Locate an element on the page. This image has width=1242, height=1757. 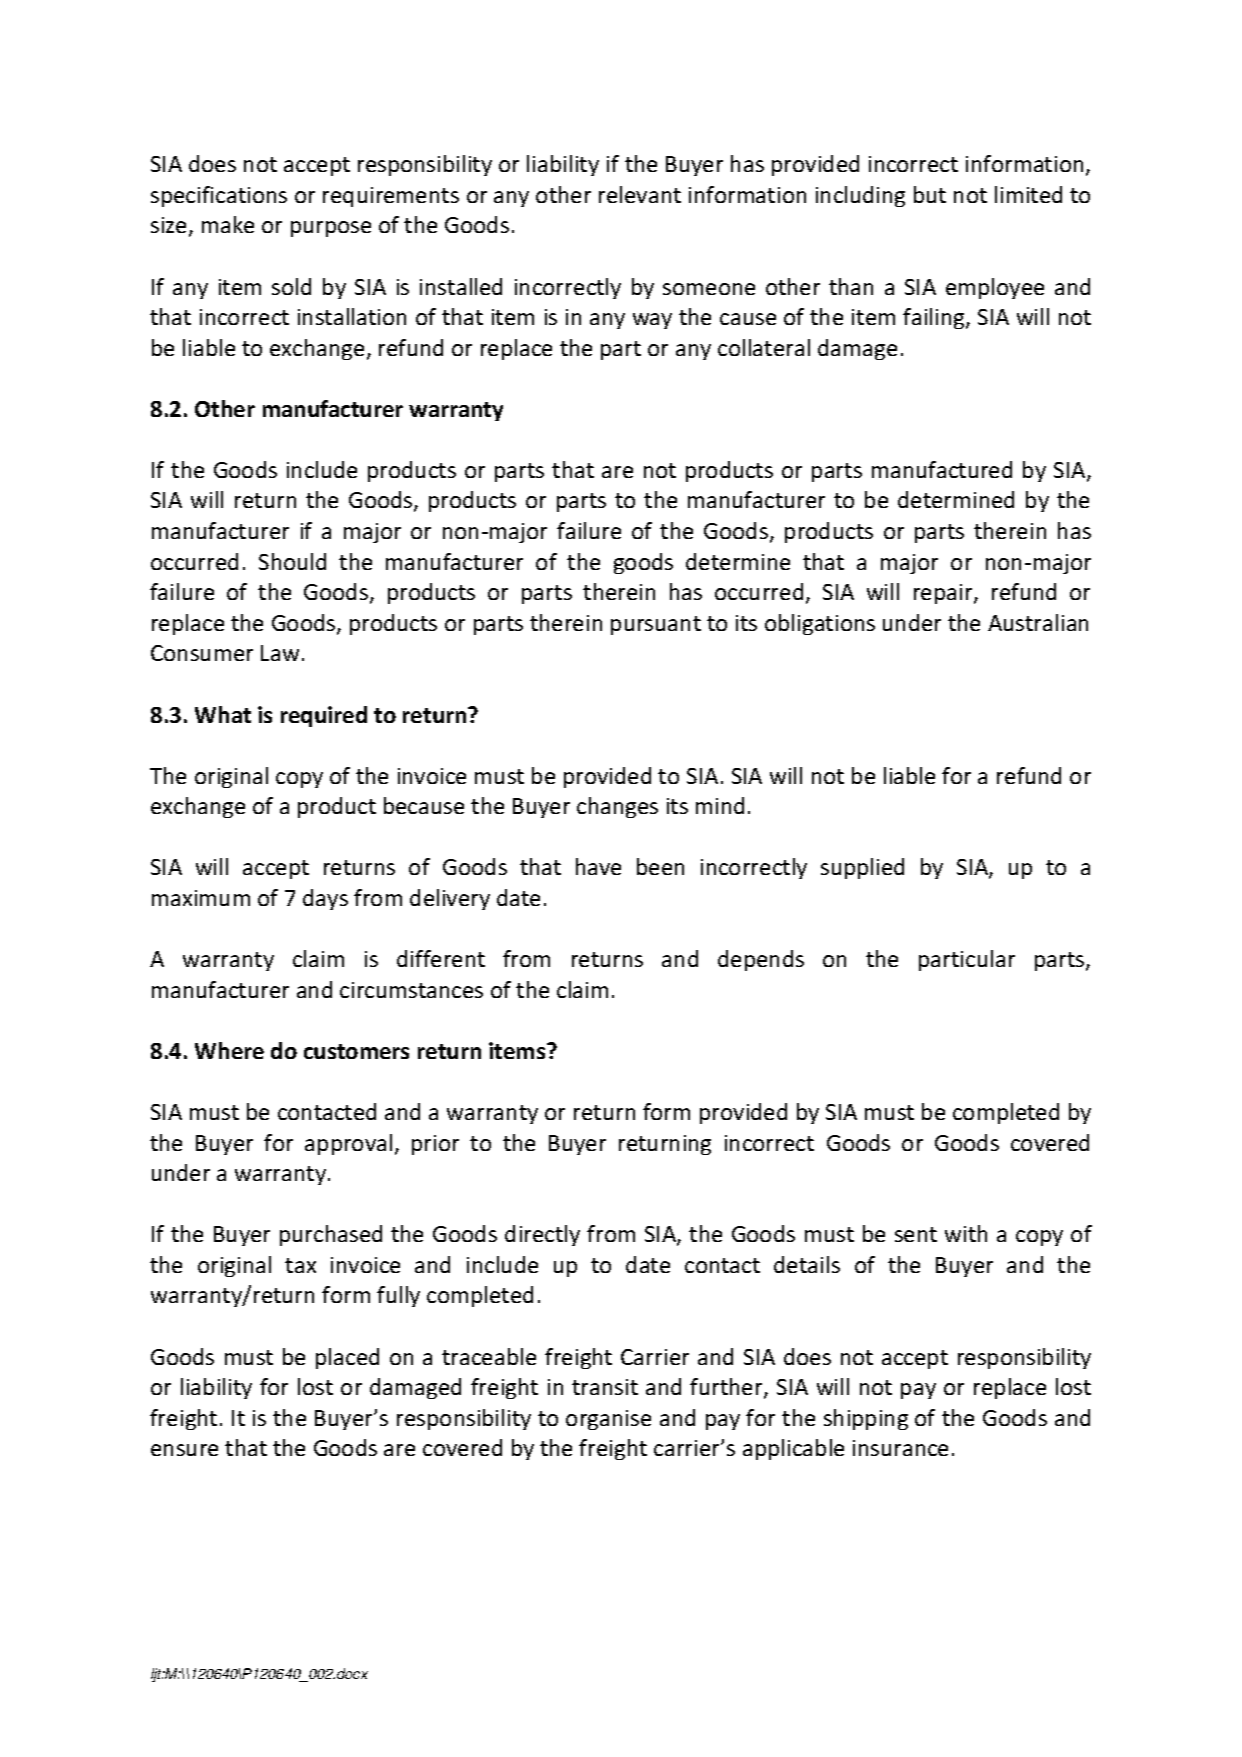
but is located at coordinates (930, 194).
